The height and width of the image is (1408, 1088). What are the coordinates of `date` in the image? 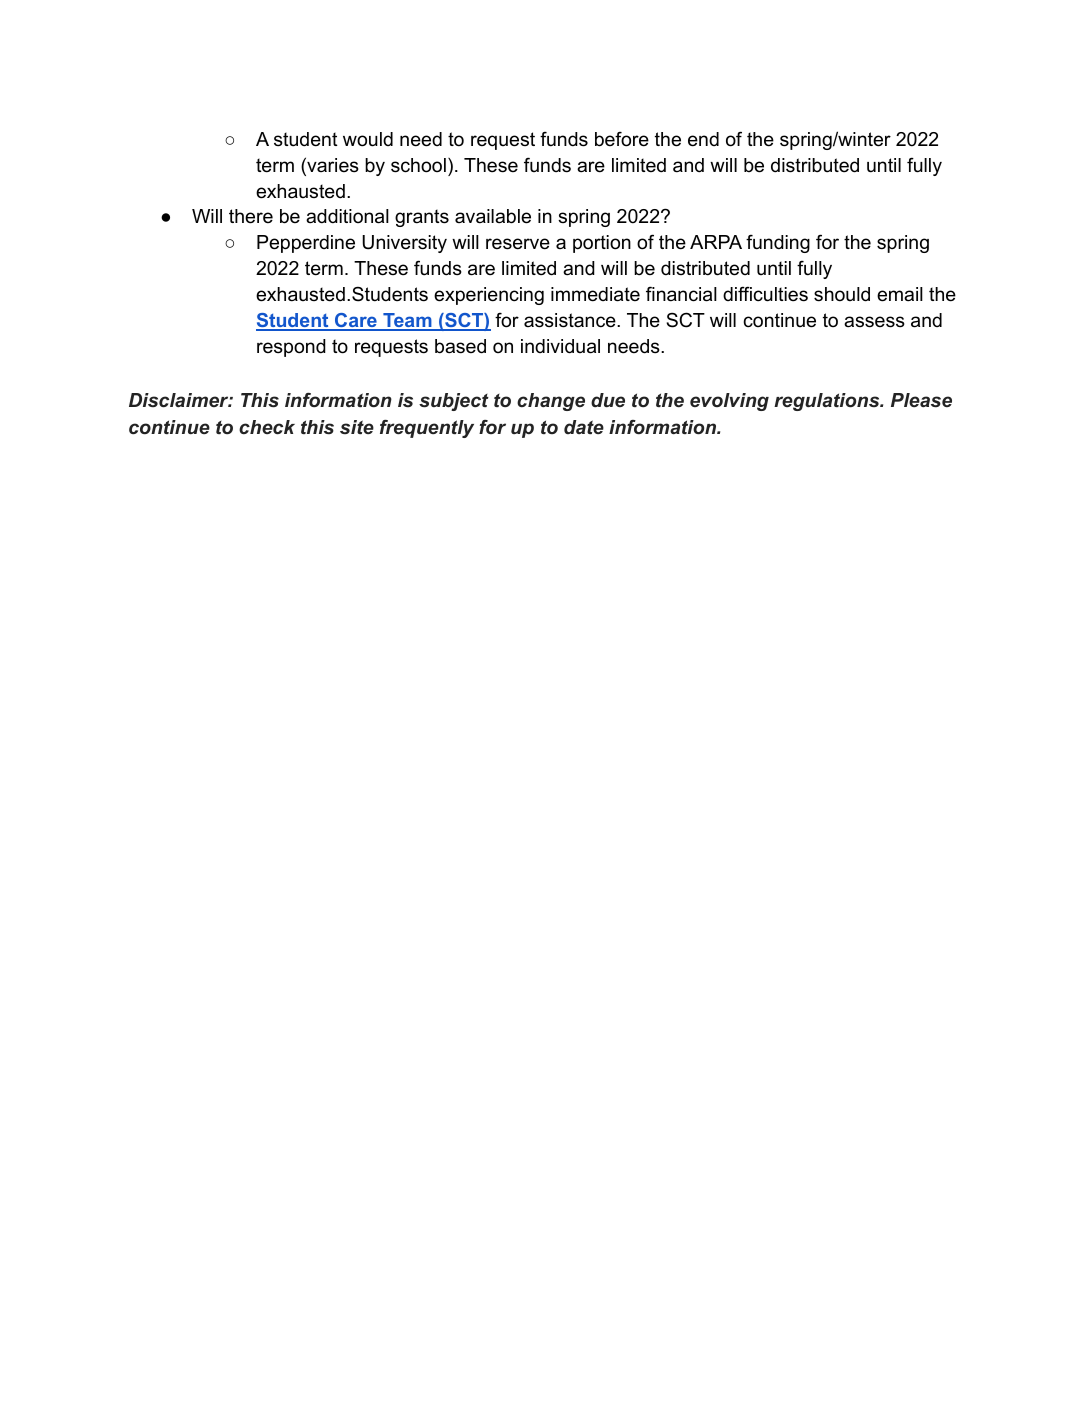 It's located at (584, 427).
